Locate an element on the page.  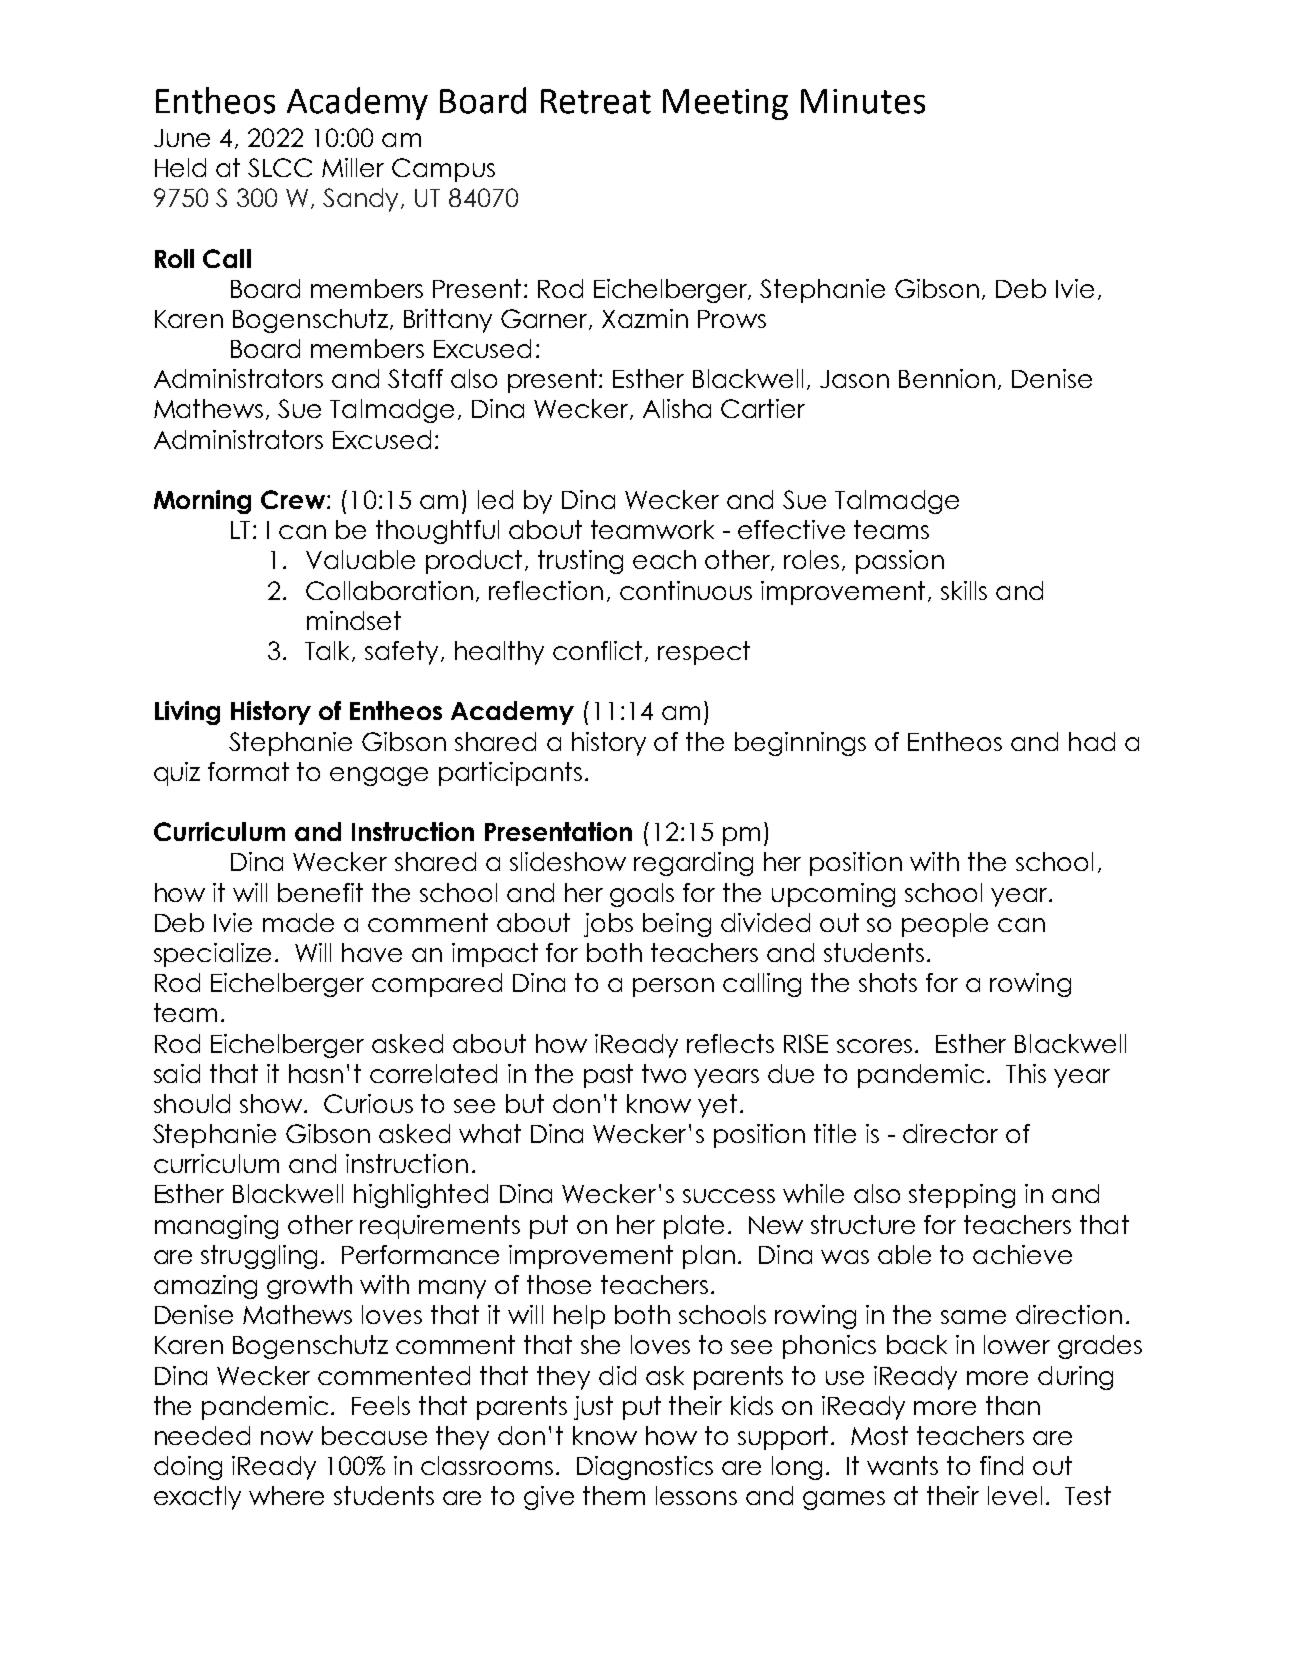
format is located at coordinates (248, 771).
